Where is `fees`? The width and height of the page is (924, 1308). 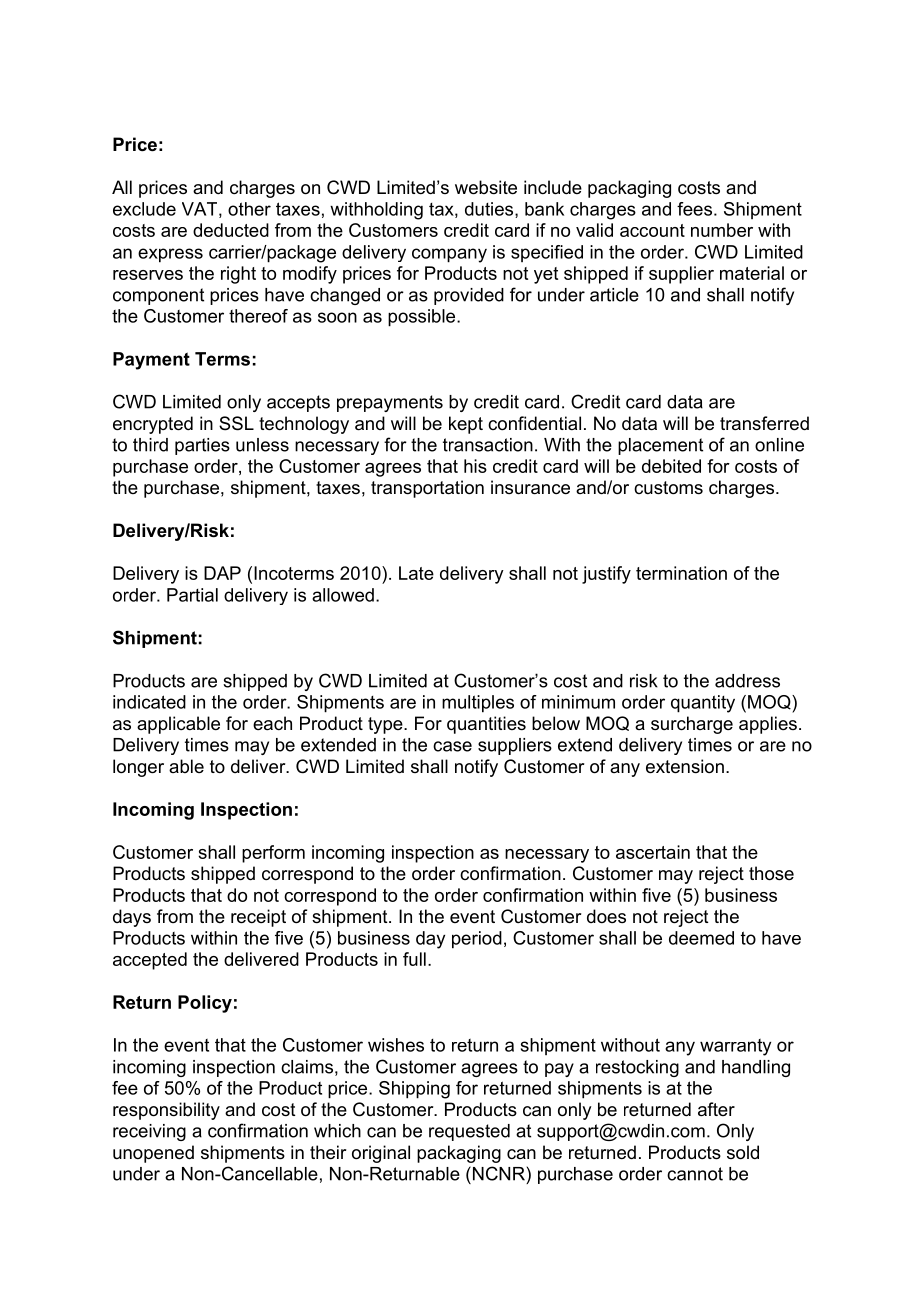 fees is located at coordinates (694, 209).
